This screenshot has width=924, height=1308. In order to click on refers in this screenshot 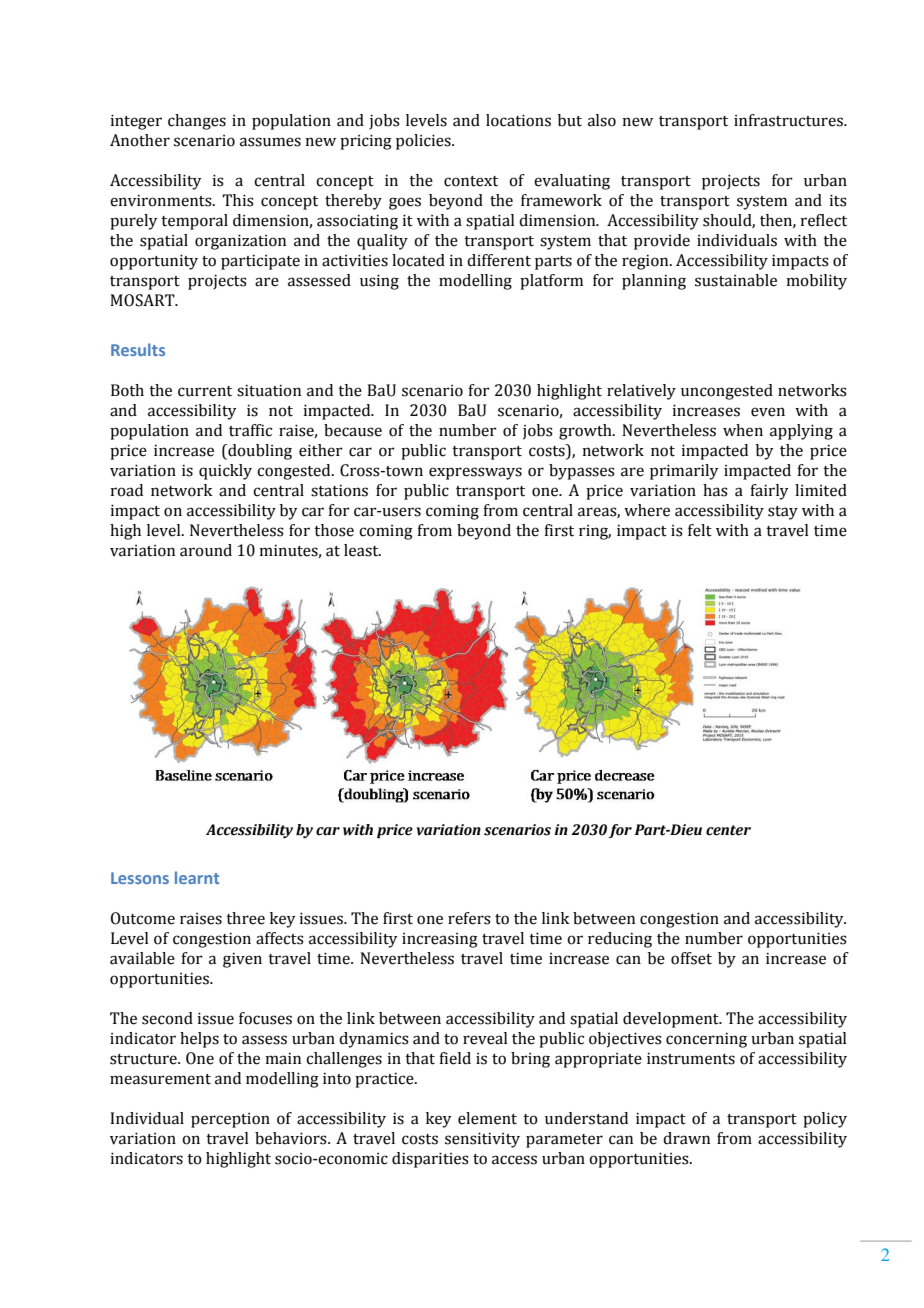, I will do `click(469, 918)`.
